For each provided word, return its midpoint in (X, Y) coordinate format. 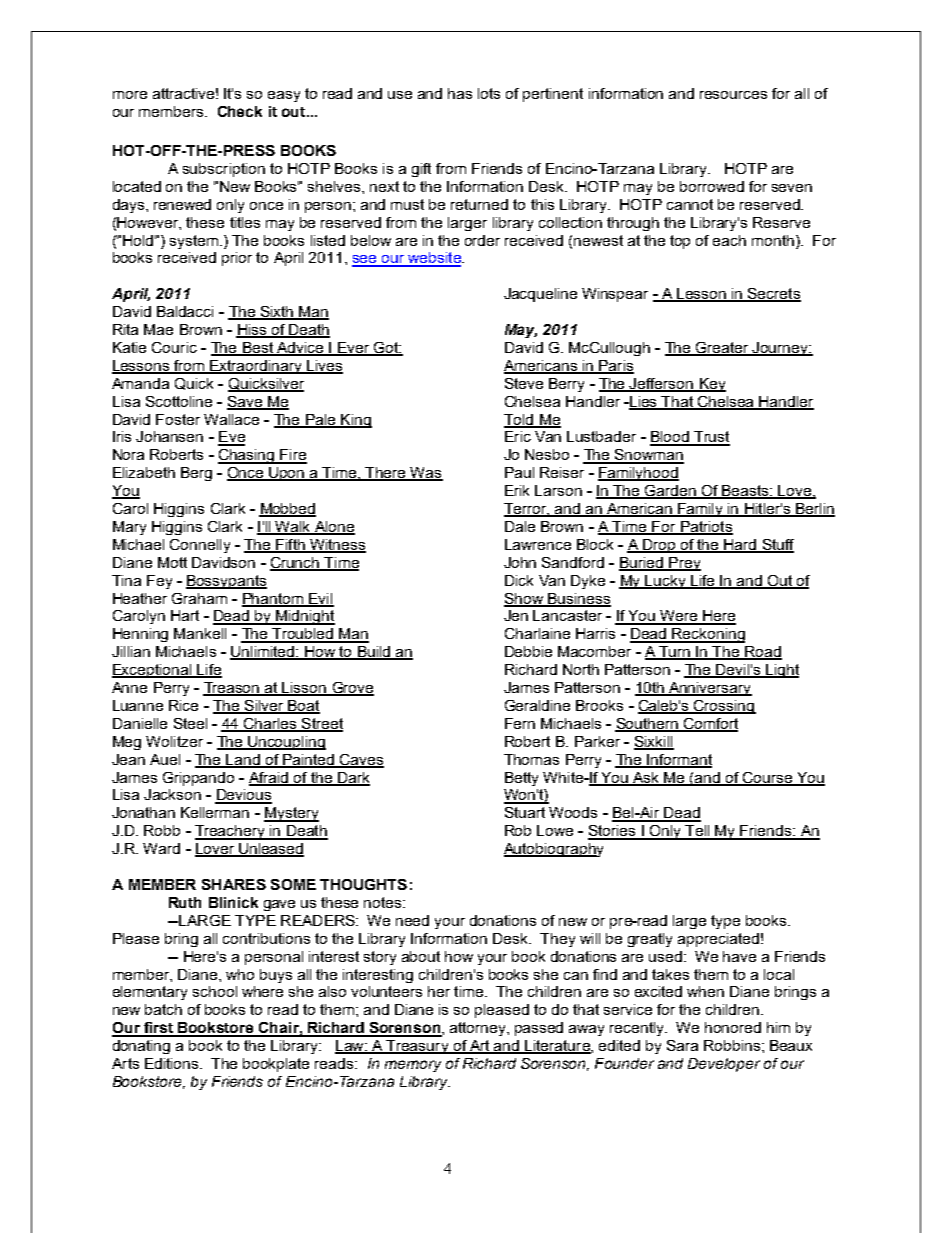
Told (520, 420)
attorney (479, 1029)
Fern (520, 723)
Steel (190, 723)
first (159, 1029)
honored (733, 1027)
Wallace (231, 419)
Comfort (709, 725)
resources (733, 95)
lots (489, 93)
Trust (711, 438)
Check (240, 111)
